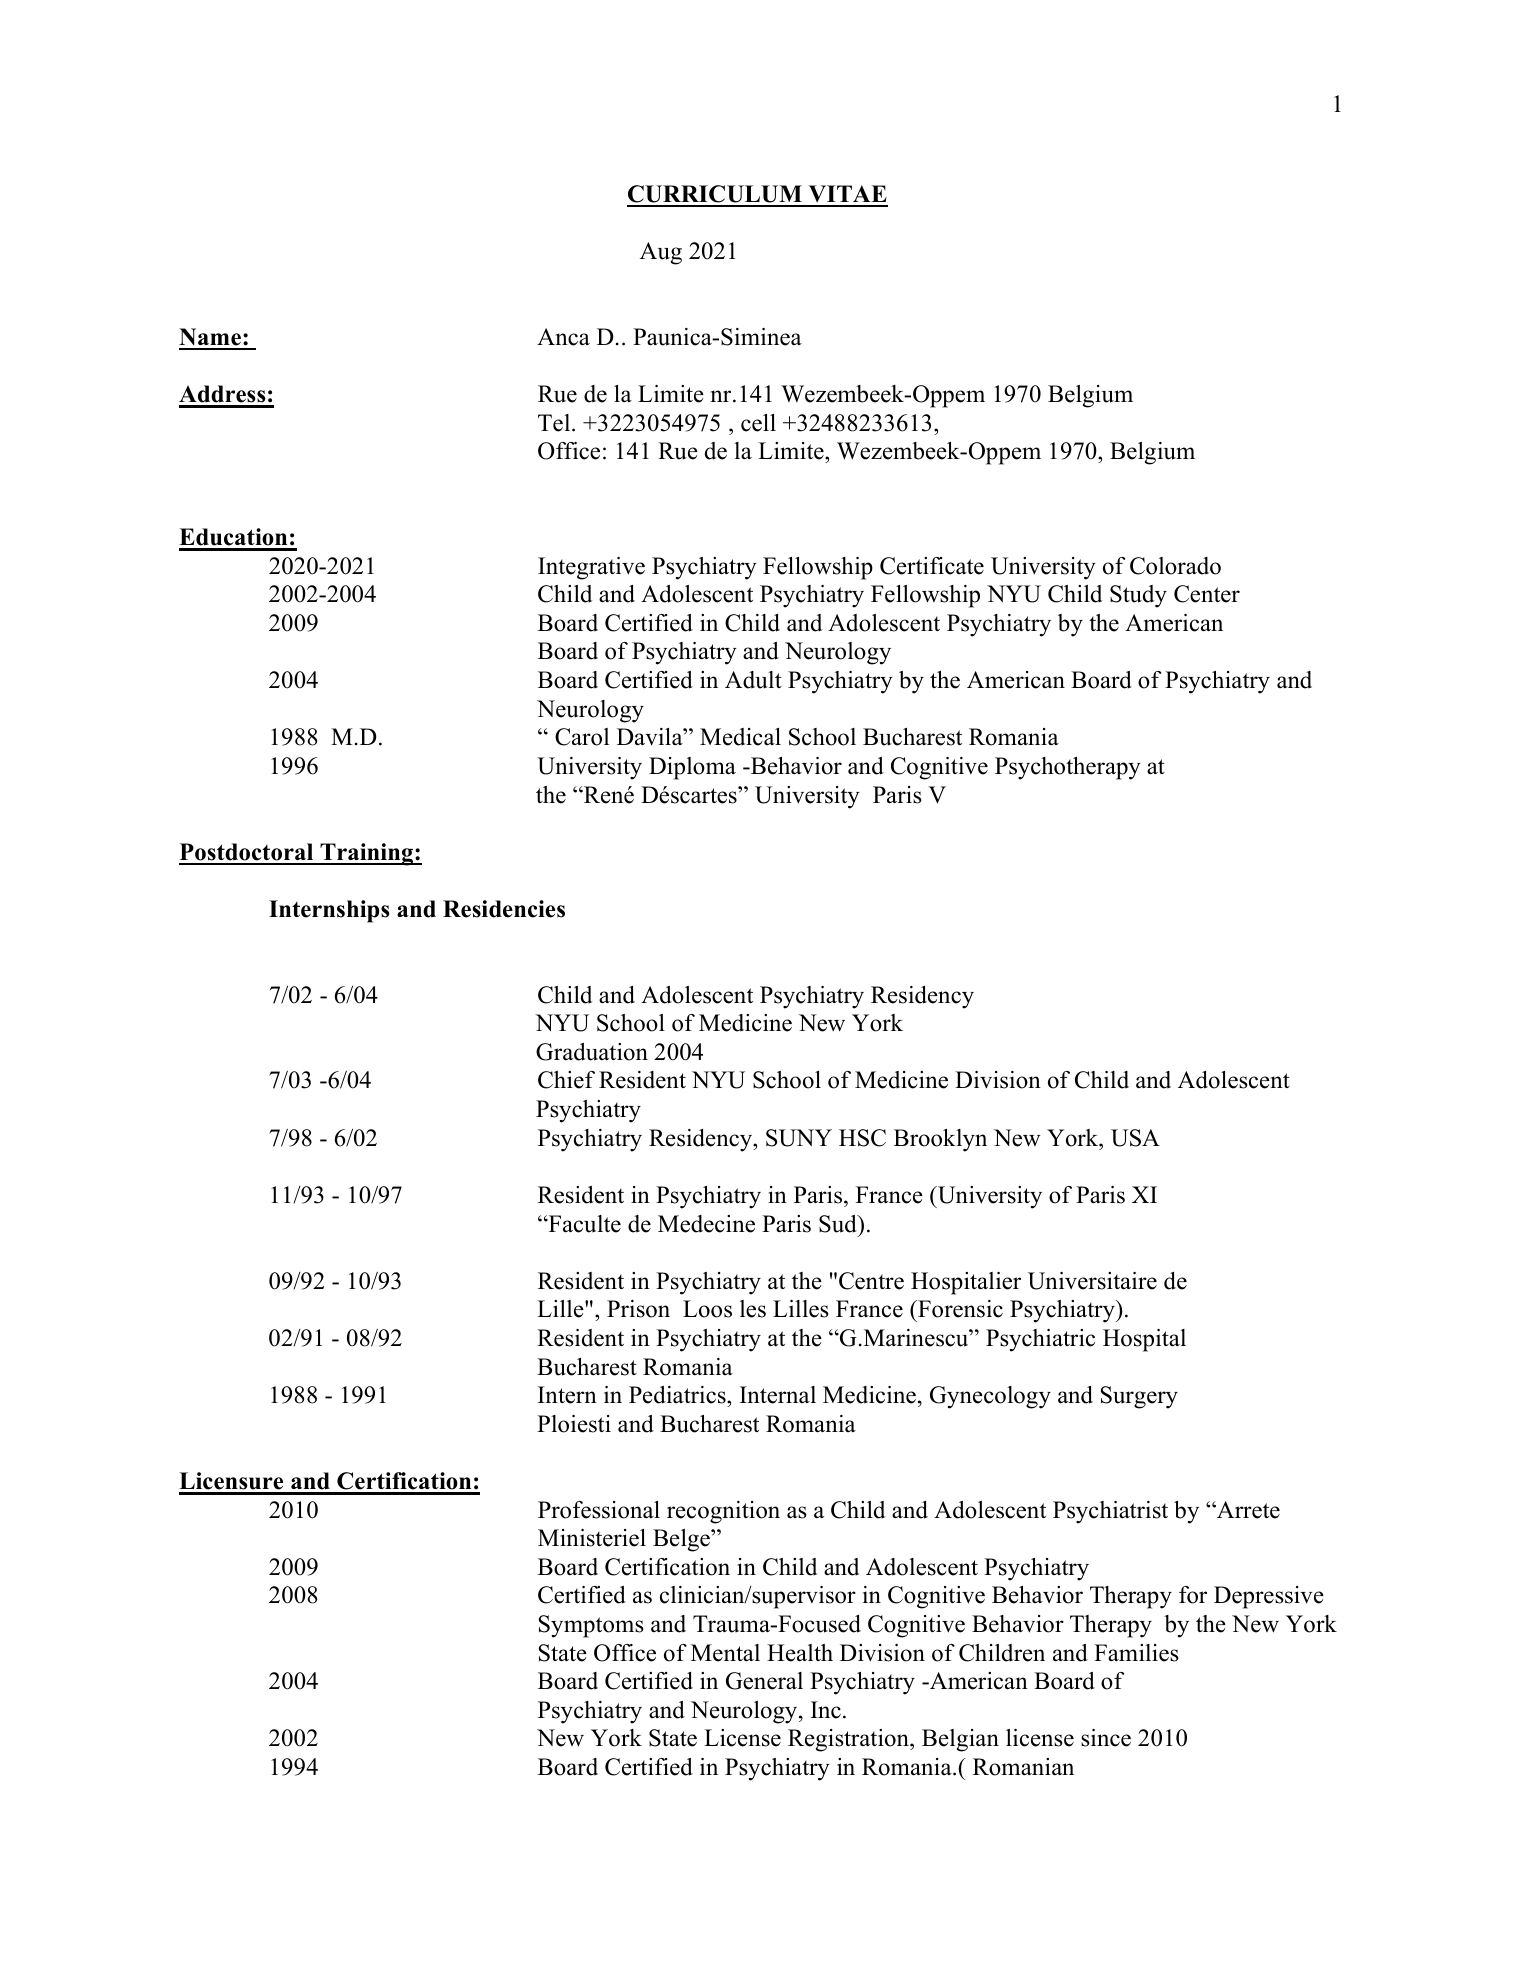 The height and width of the image is (1970, 1523). I want to click on USA, so click(1135, 1138).
